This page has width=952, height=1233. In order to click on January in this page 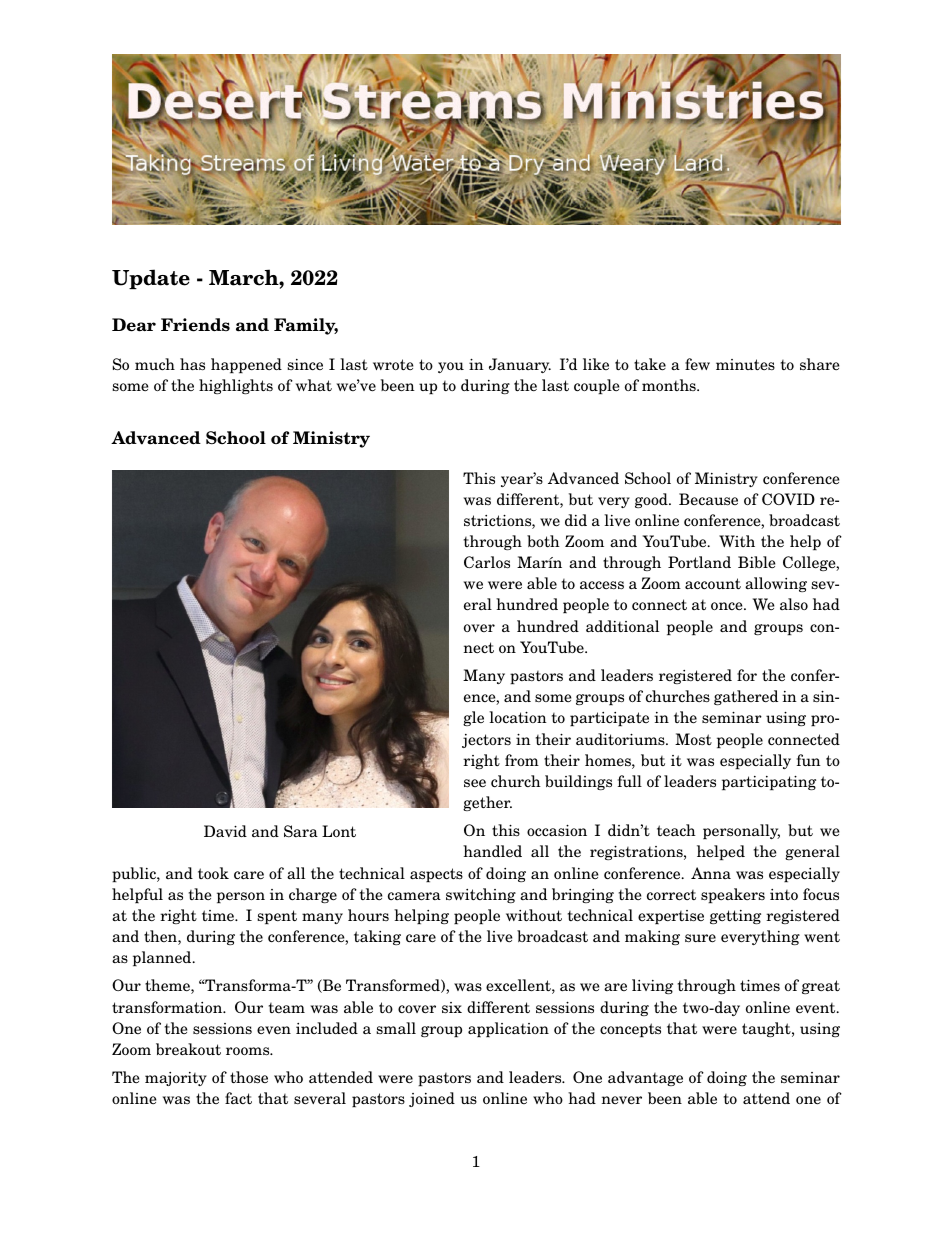, I will do `click(520, 365)`.
